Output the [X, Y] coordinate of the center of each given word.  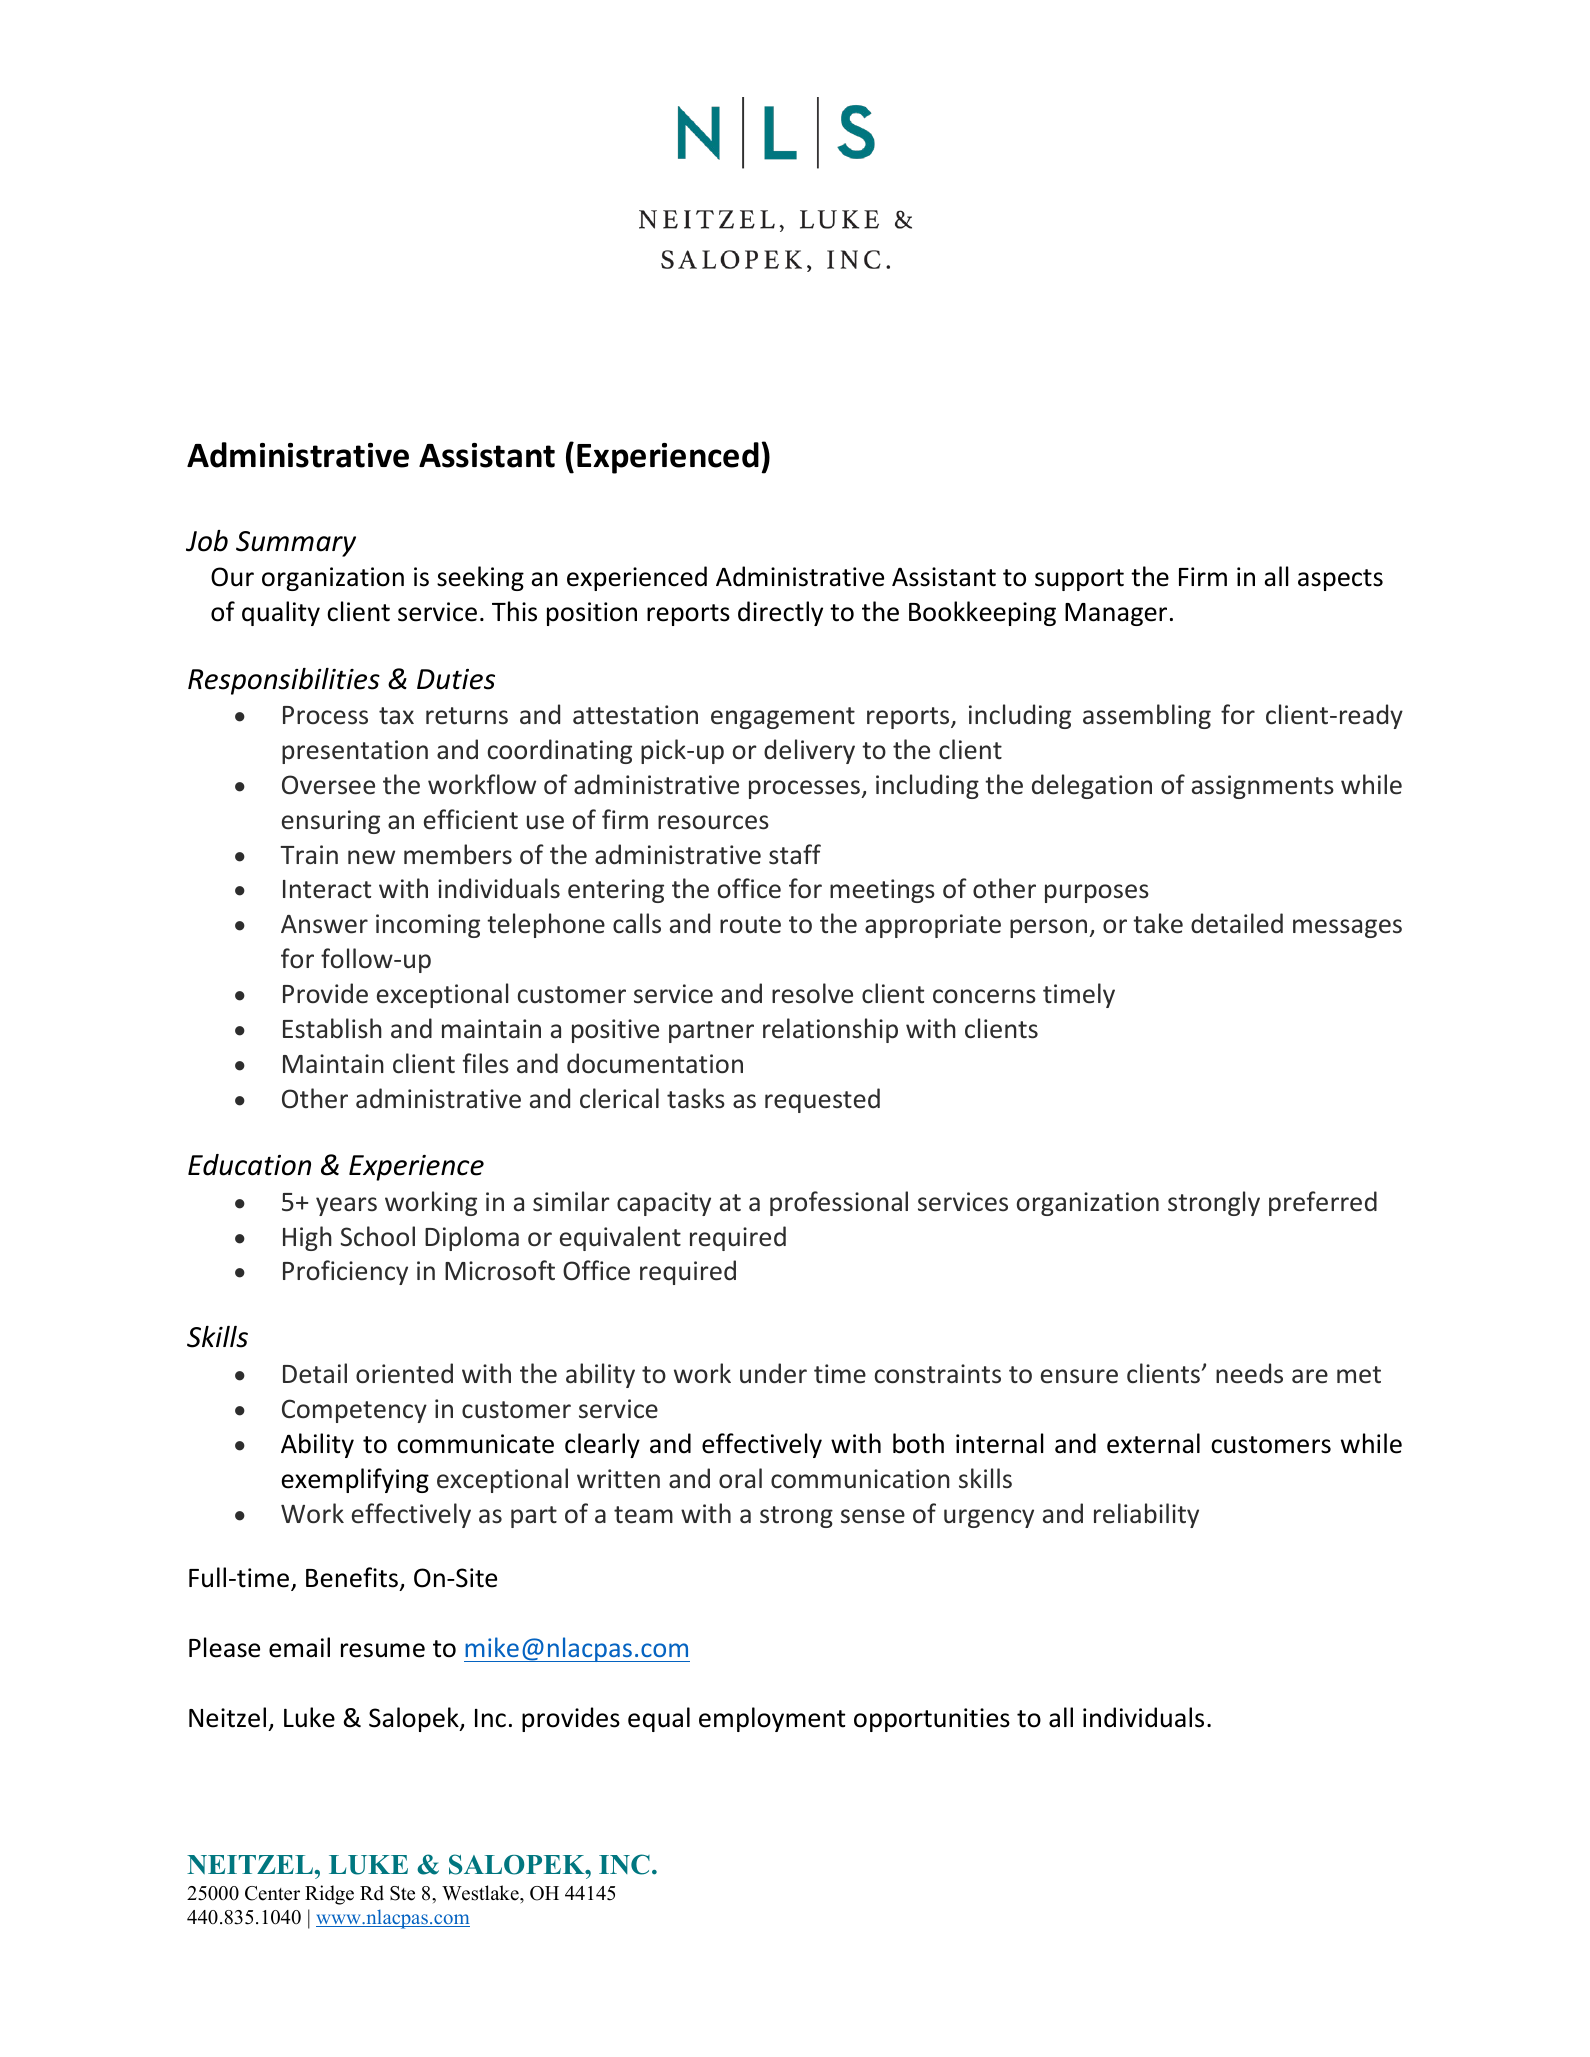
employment [772, 1719]
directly [780, 613]
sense [873, 1516]
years [346, 1206]
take [1158, 923]
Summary [296, 544]
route [750, 925]
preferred [1323, 1203]
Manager [1116, 614]
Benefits [353, 1579]
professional [839, 1203]
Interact [327, 889]
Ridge [329, 1895]
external [1153, 1443]
